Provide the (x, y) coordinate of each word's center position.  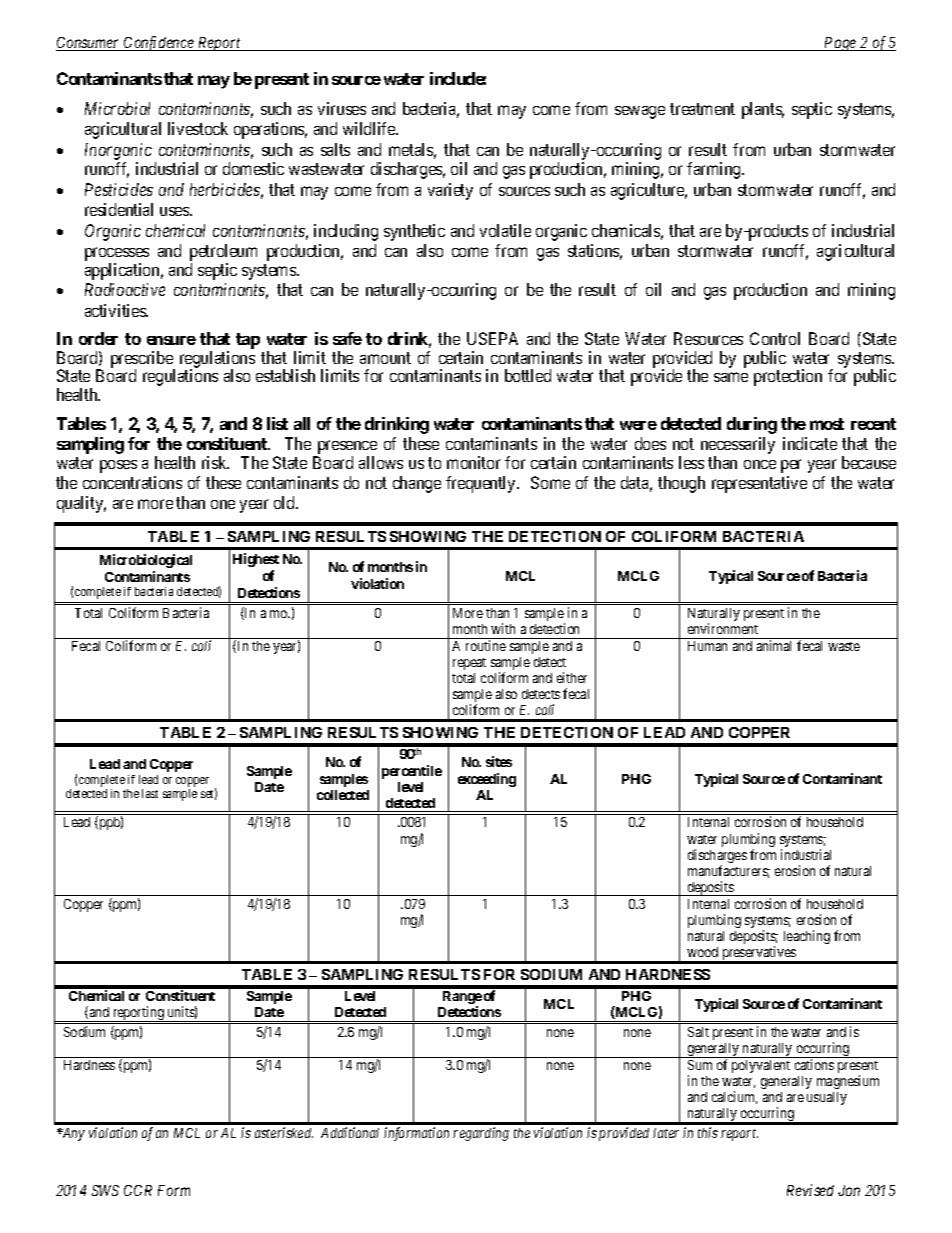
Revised (810, 1190)
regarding (481, 1134)
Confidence (159, 43)
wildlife (370, 128)
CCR (138, 1190)
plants (763, 110)
